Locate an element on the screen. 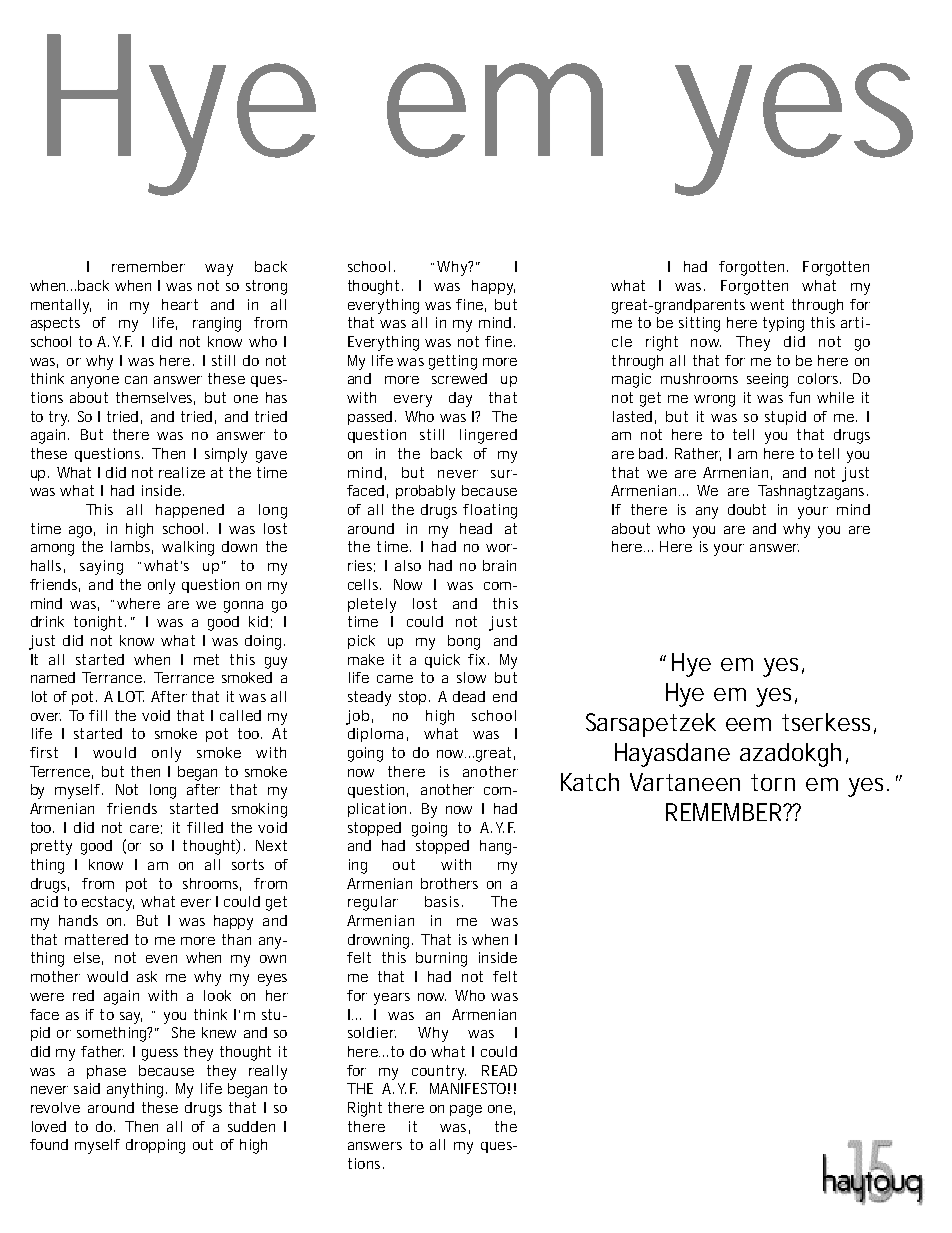 This screenshot has height=1233, width=952. getting is located at coordinates (453, 362).
